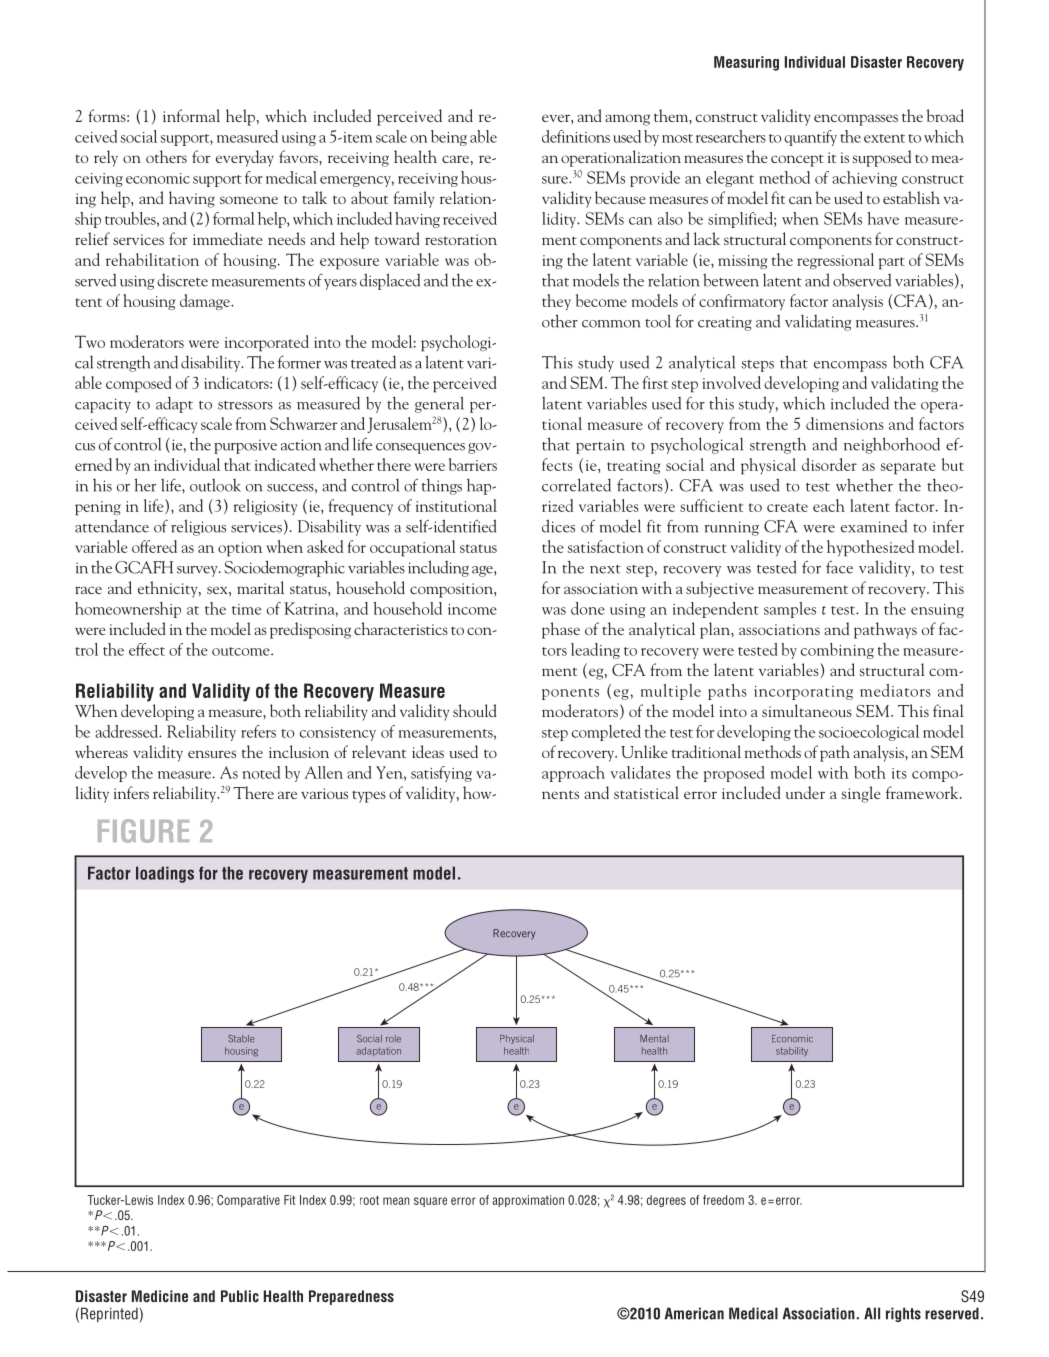 The width and height of the page is (1049, 1357). I want to click on rely, so click(106, 158).
